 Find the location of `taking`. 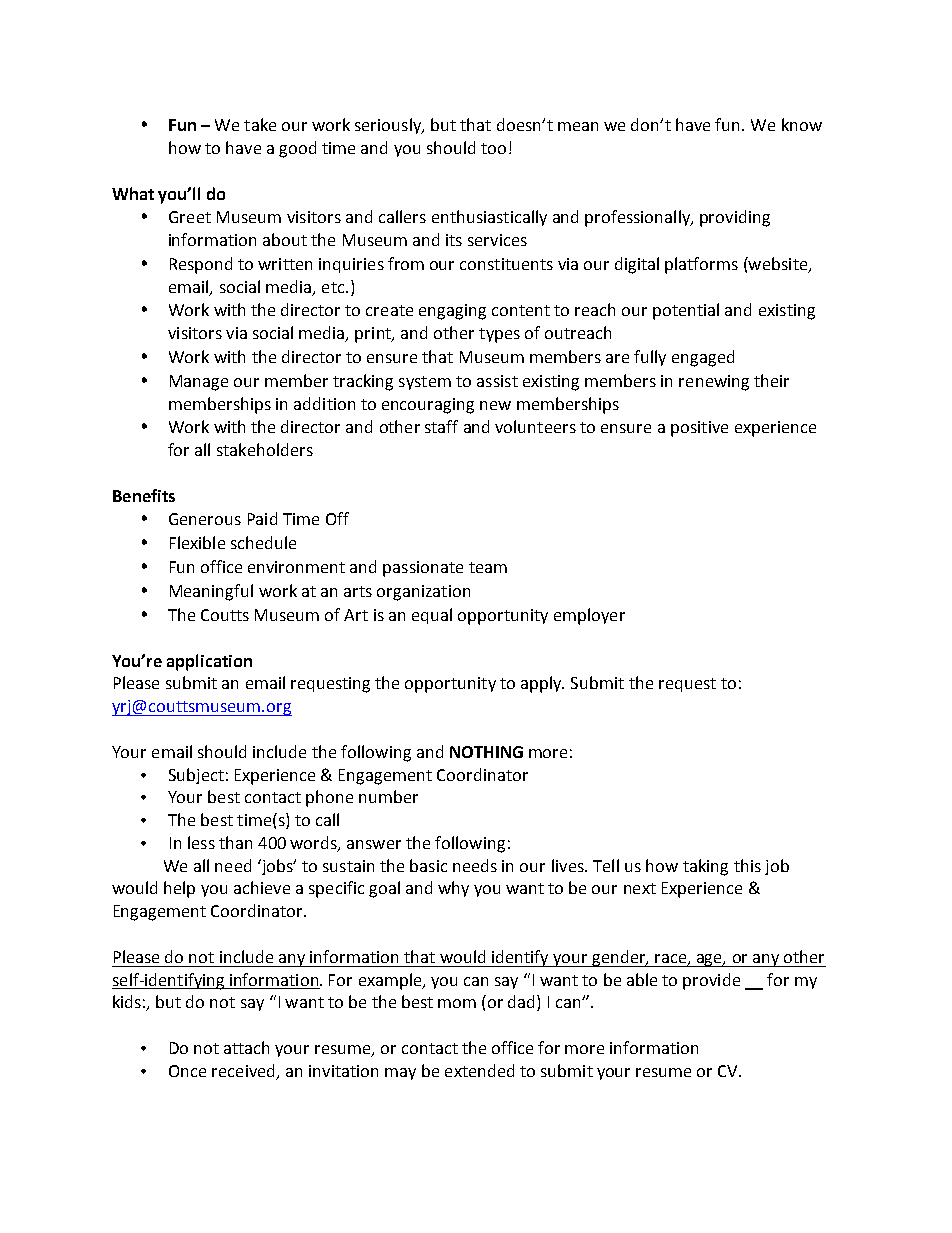

taking is located at coordinates (705, 867).
